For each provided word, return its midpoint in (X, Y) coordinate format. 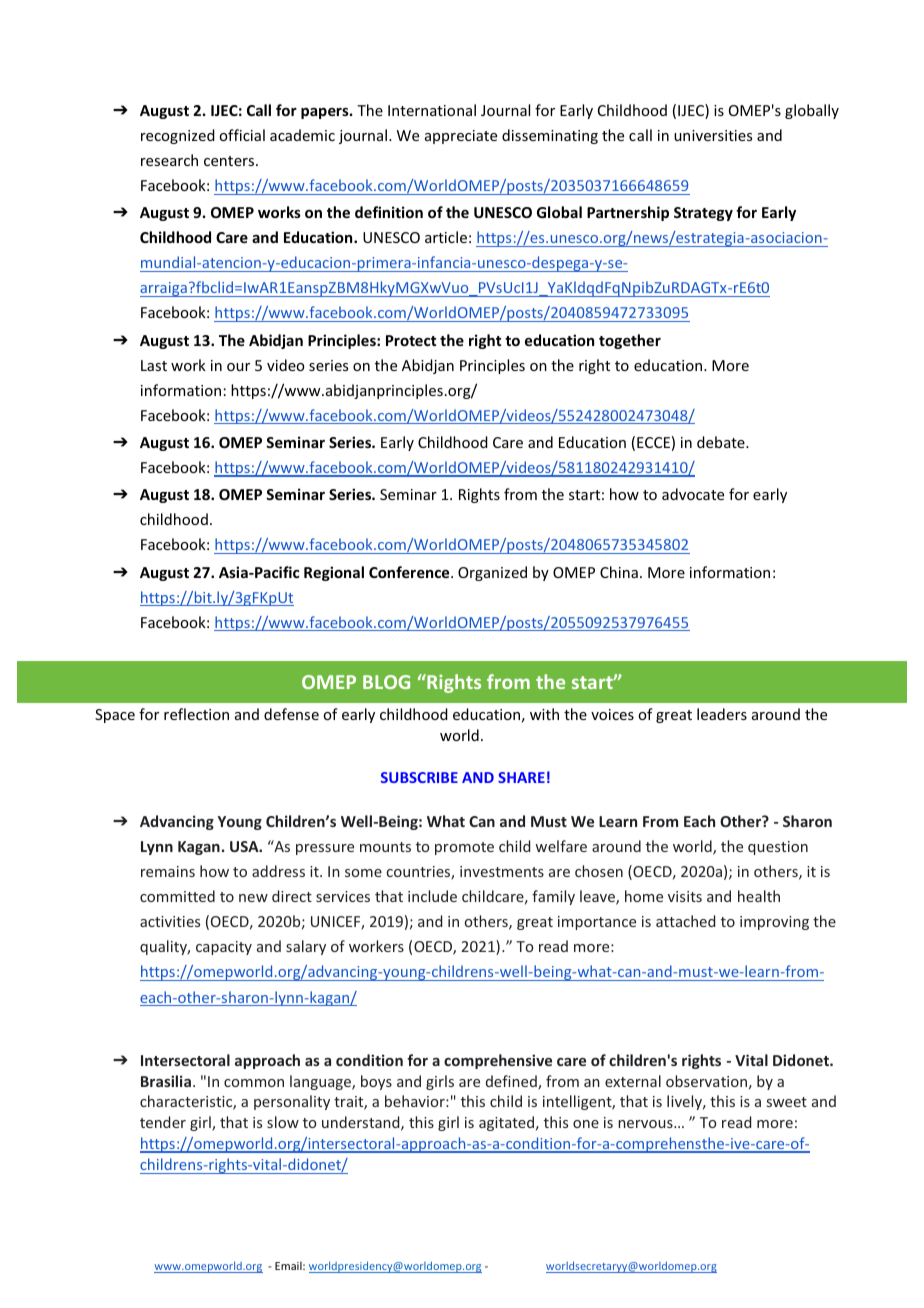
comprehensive (498, 1061)
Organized (492, 573)
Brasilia (166, 1081)
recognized (178, 136)
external (633, 1081)
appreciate (461, 137)
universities (713, 135)
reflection (196, 714)
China (619, 572)
